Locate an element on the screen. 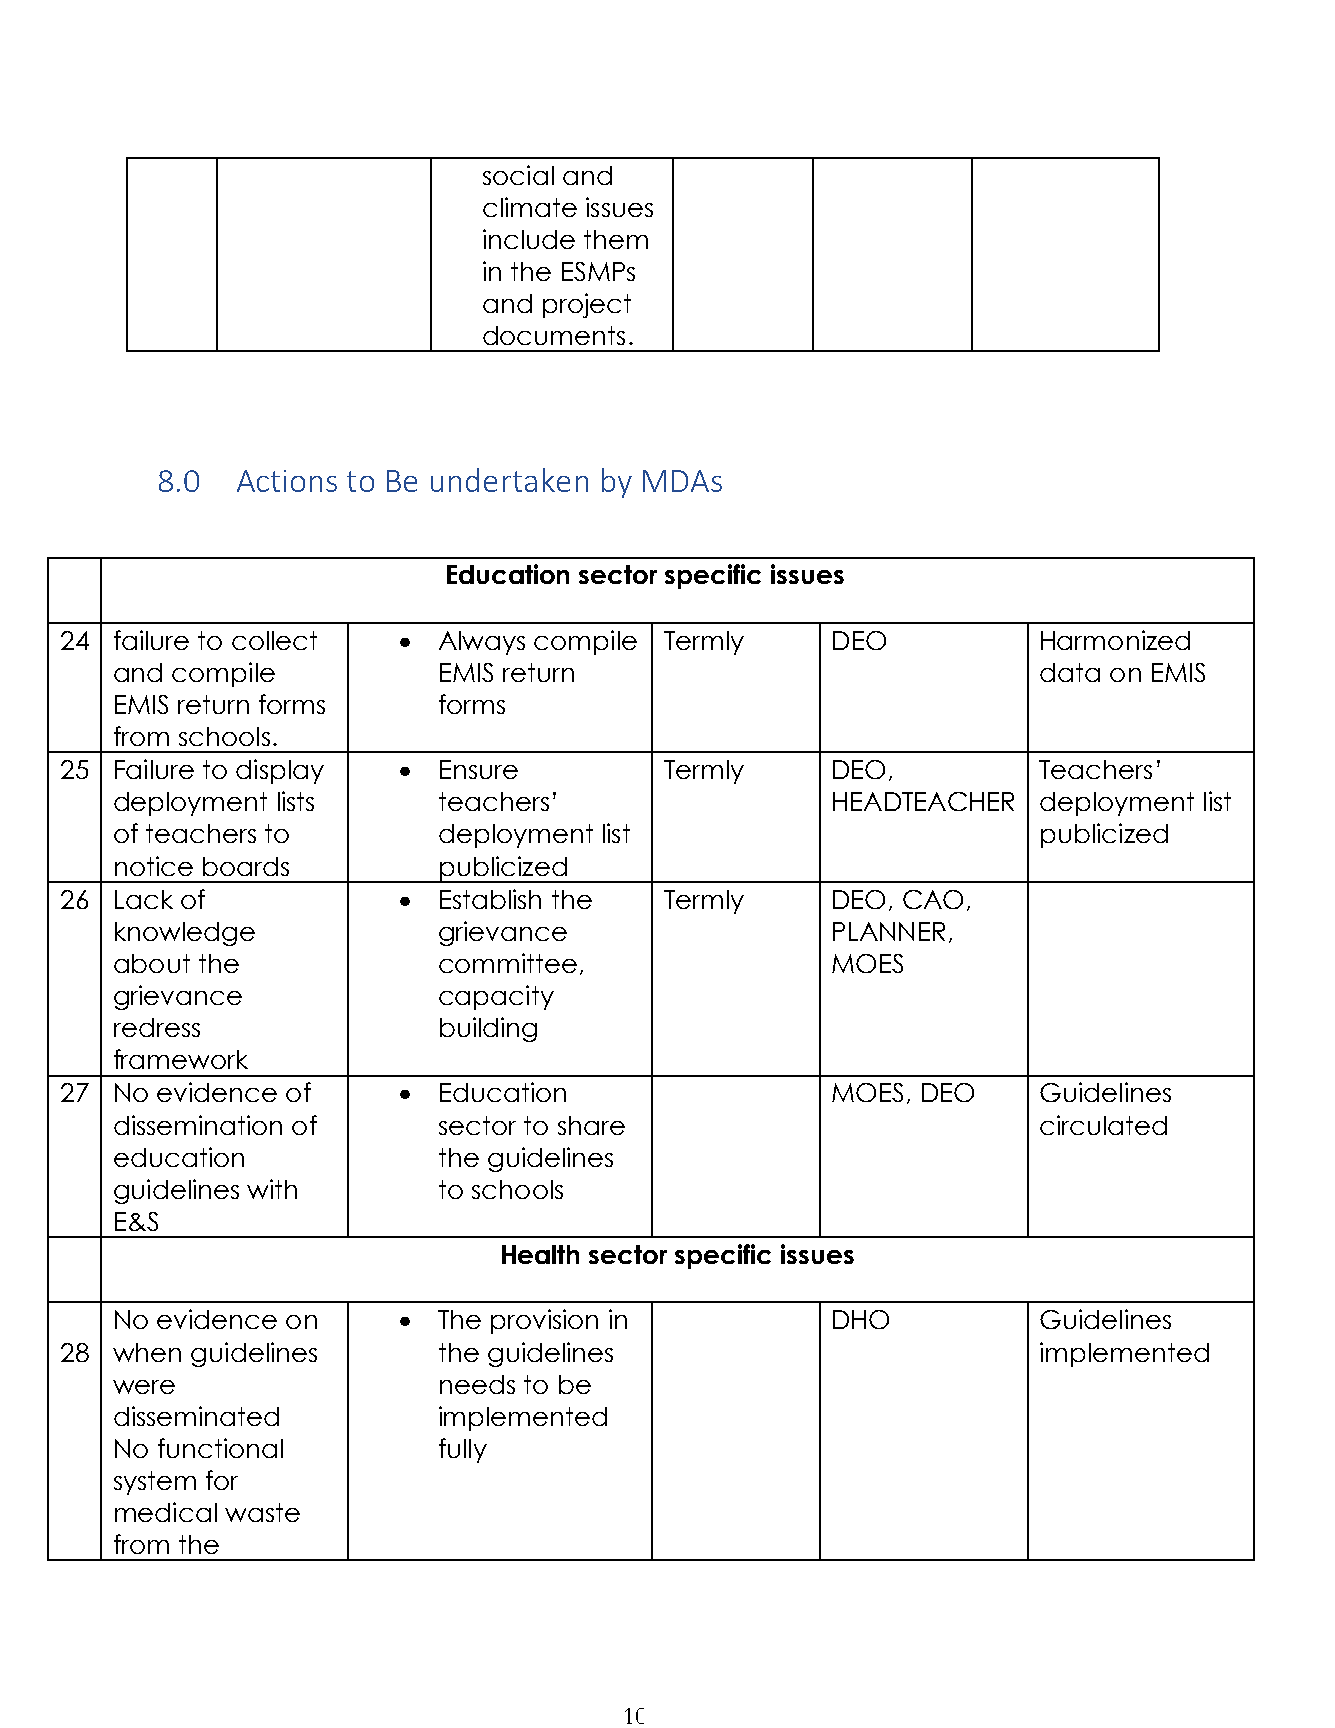 The width and height of the screenshot is (1335, 1728). social is located at coordinates (518, 175).
